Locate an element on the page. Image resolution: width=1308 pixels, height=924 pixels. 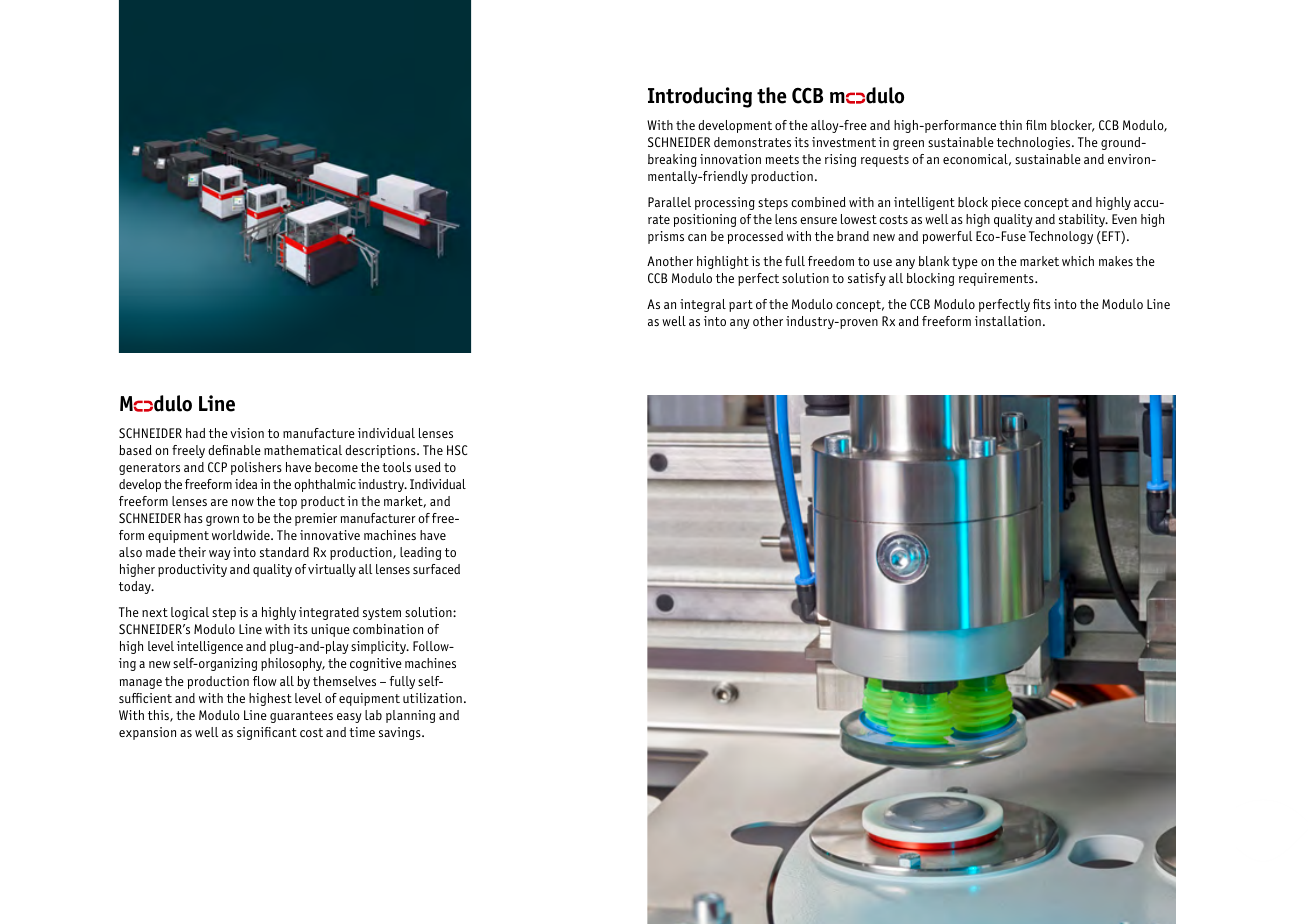
Introducing is located at coordinates (700, 97).
